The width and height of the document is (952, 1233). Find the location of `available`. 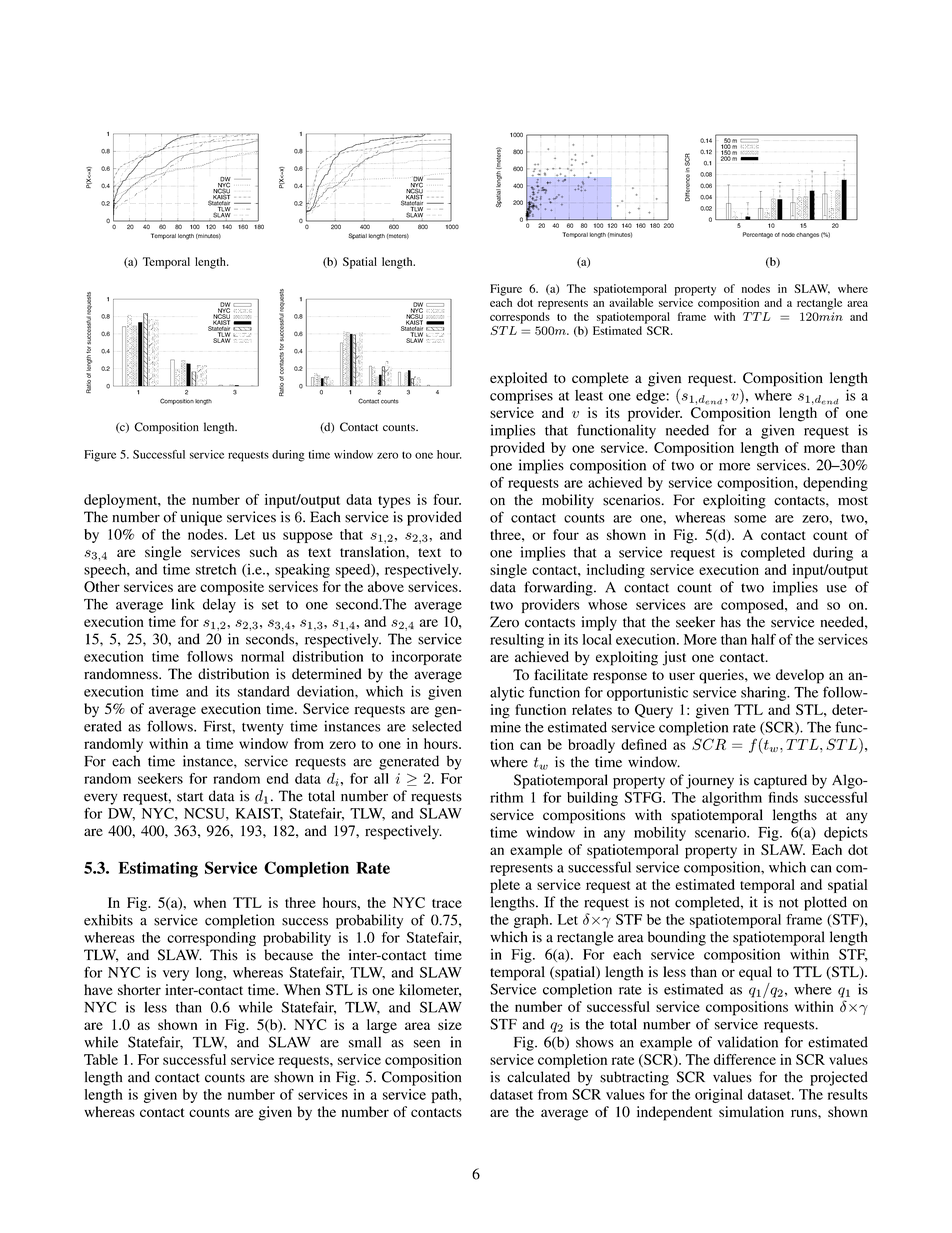

available is located at coordinates (631, 302).
